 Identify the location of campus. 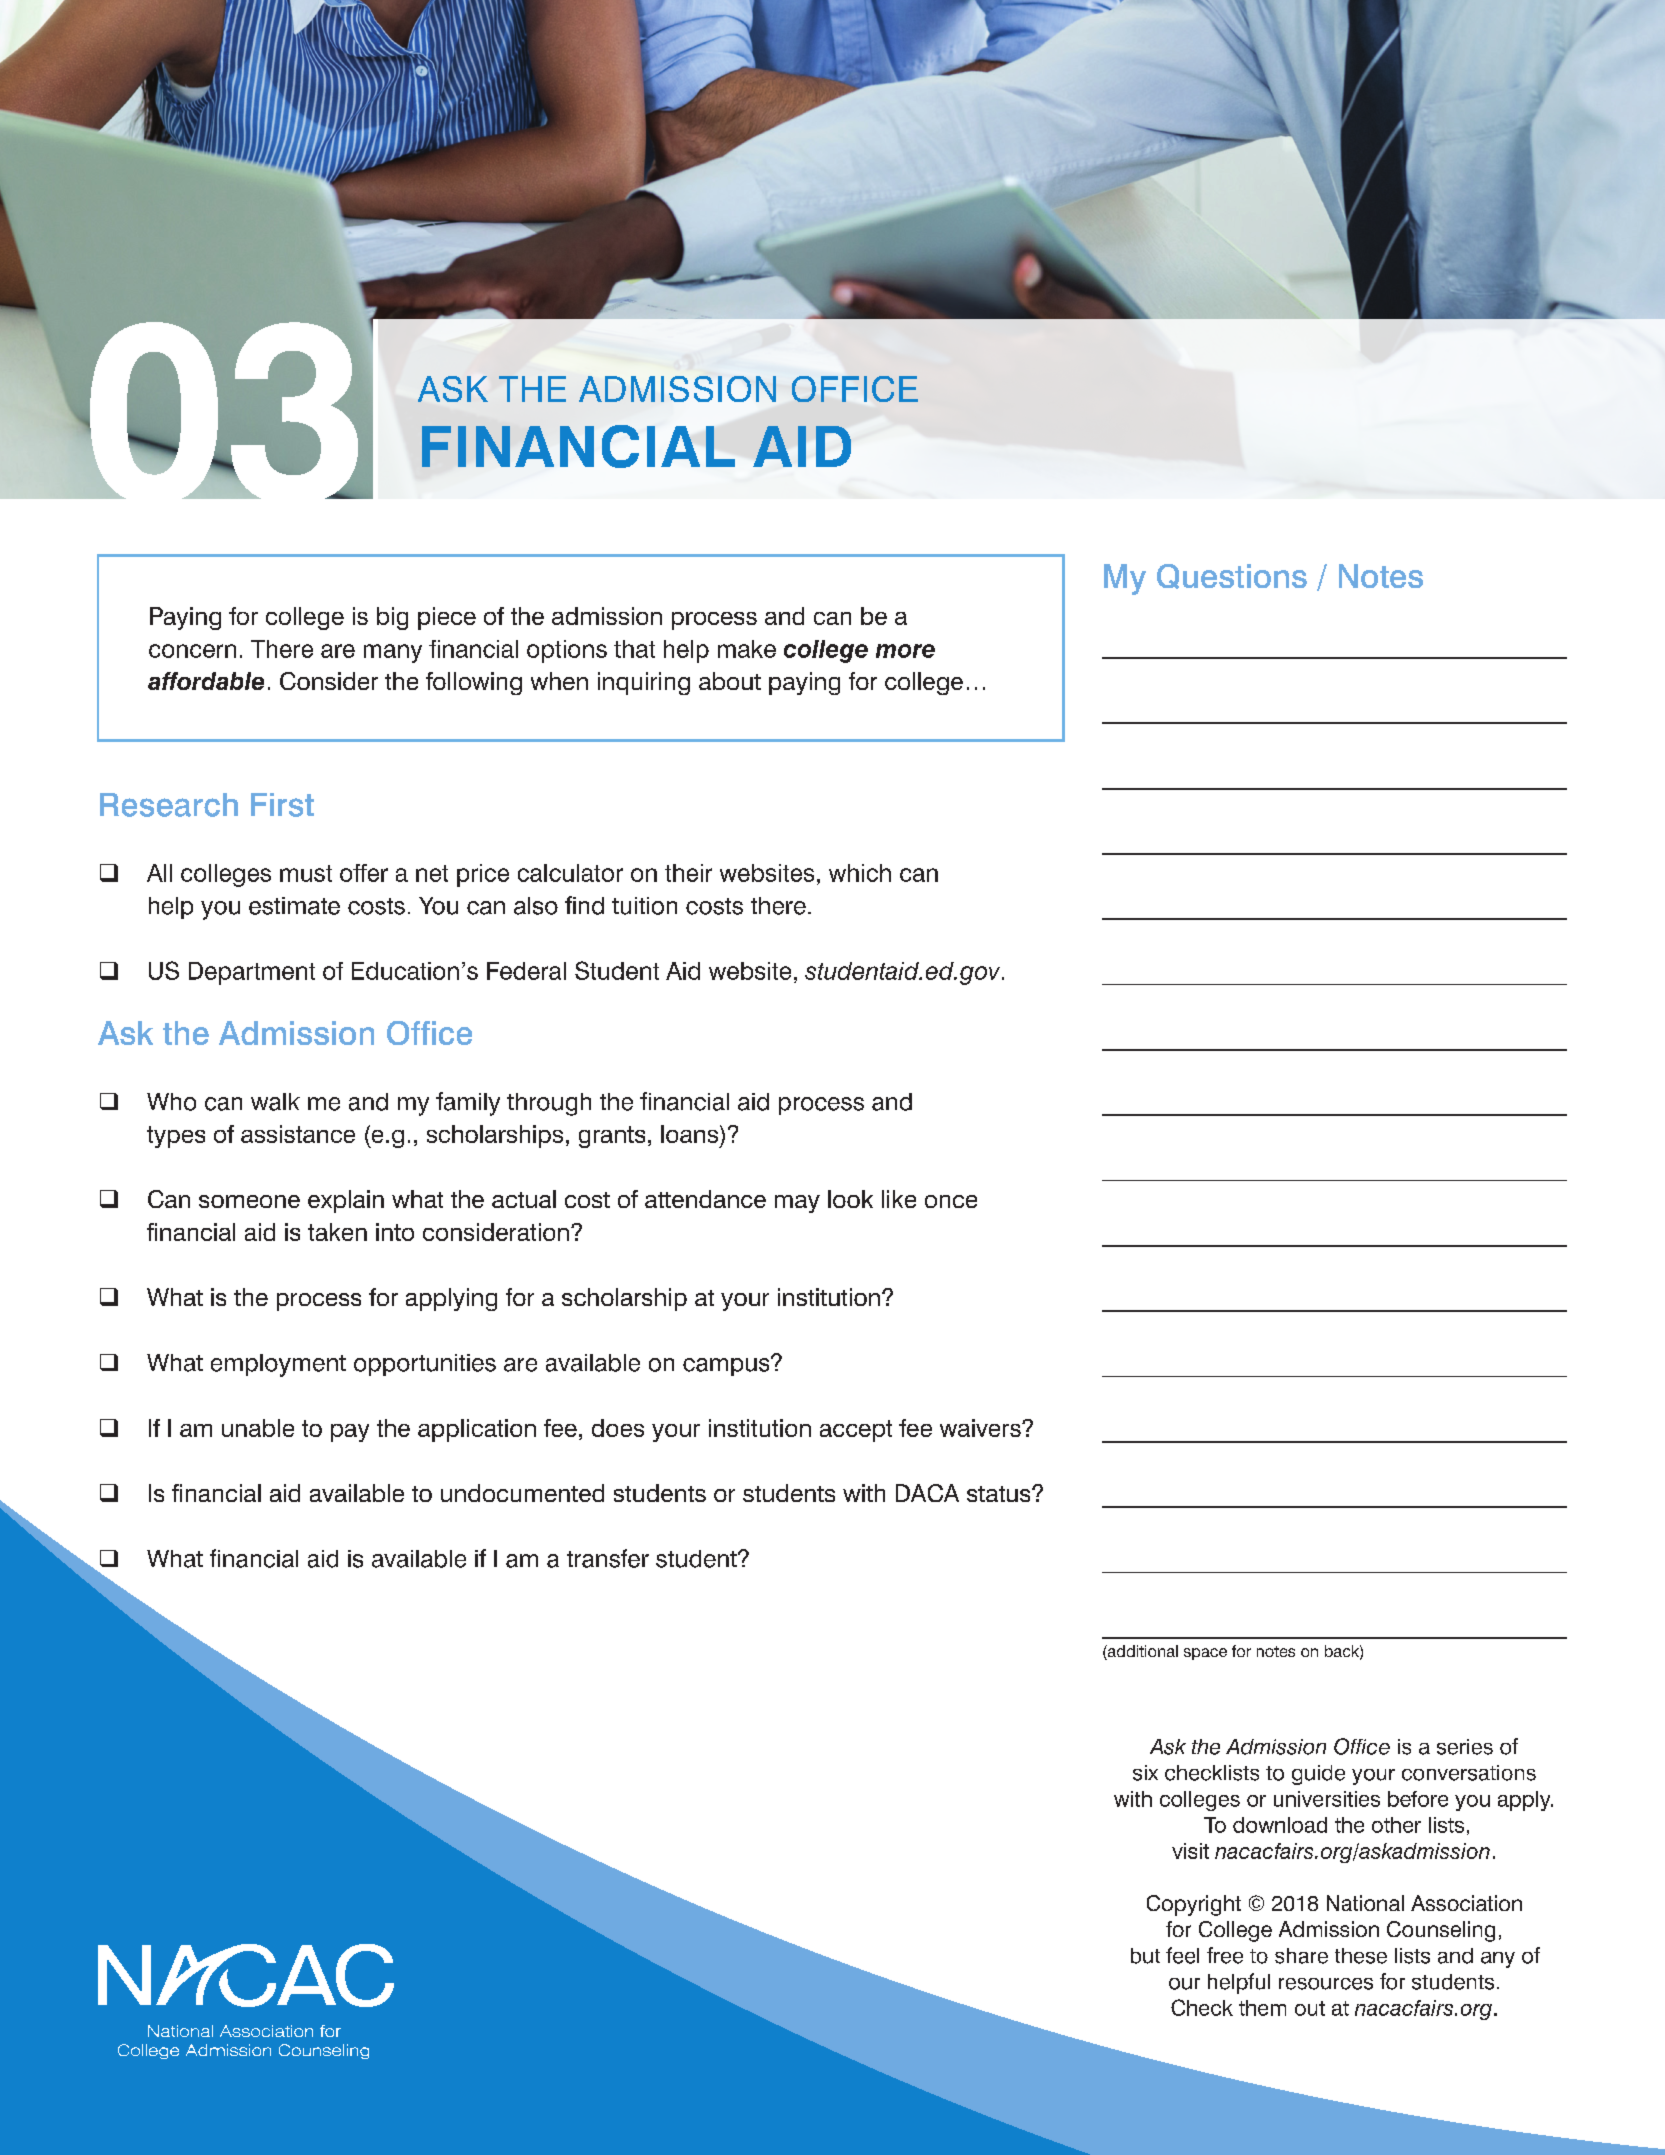
(727, 1366).
